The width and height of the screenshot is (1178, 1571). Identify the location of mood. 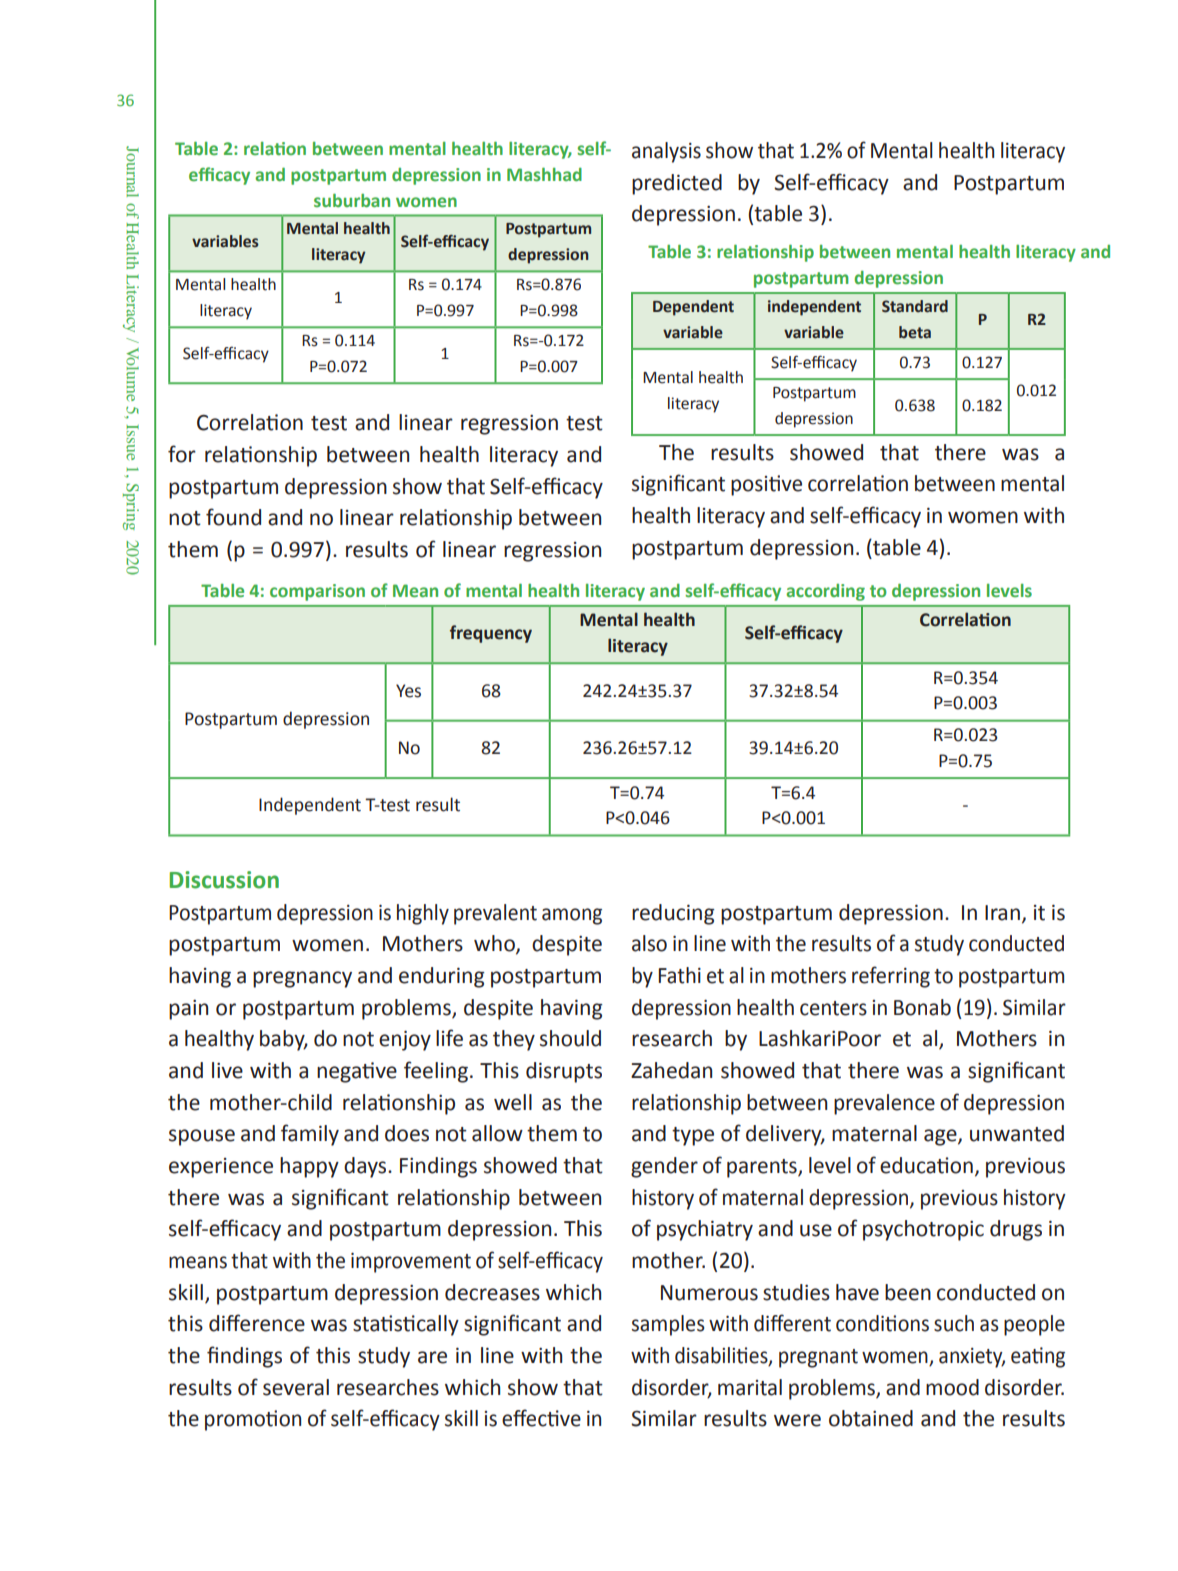
(952, 1387).
